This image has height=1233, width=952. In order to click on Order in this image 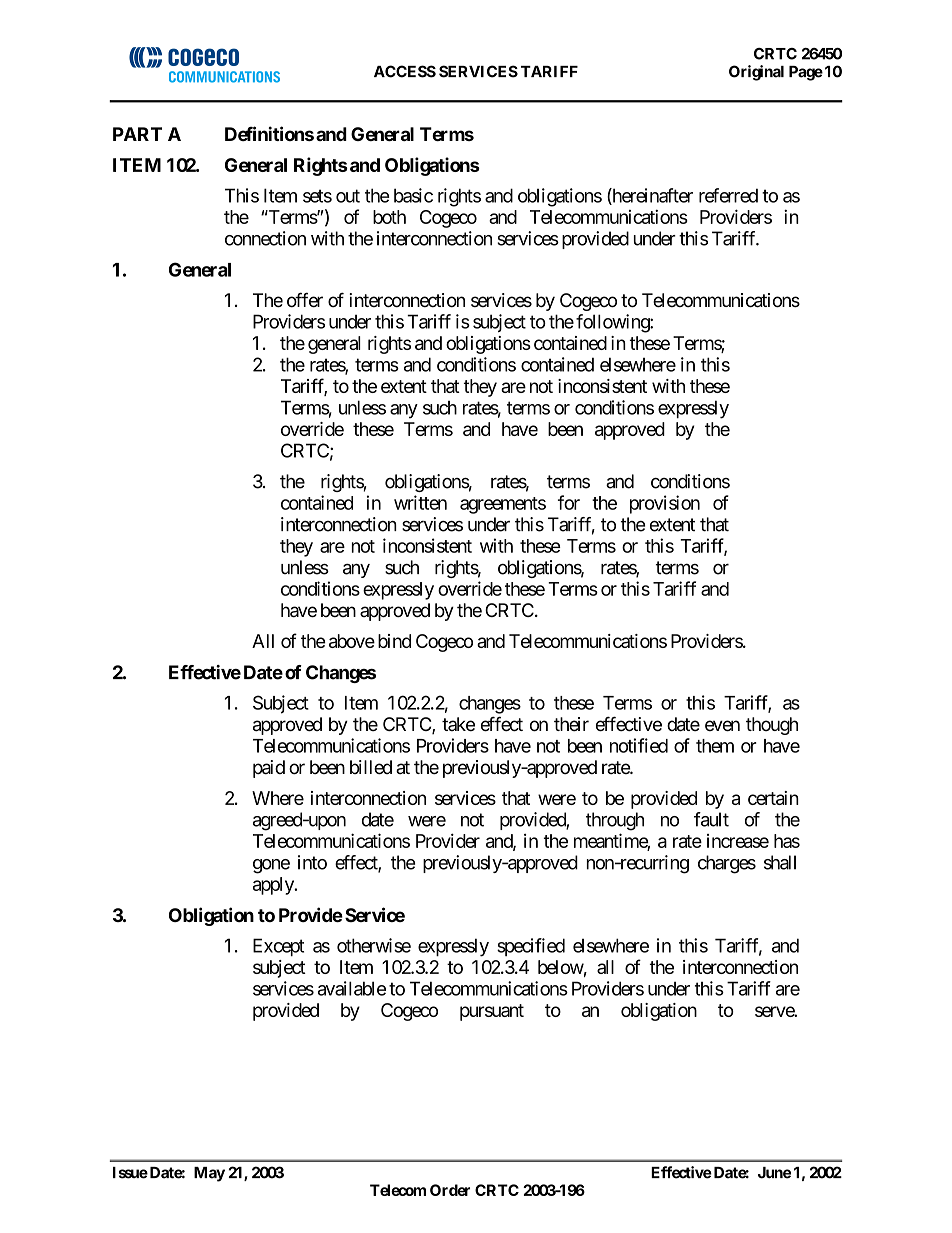, I will do `click(450, 1190)`.
